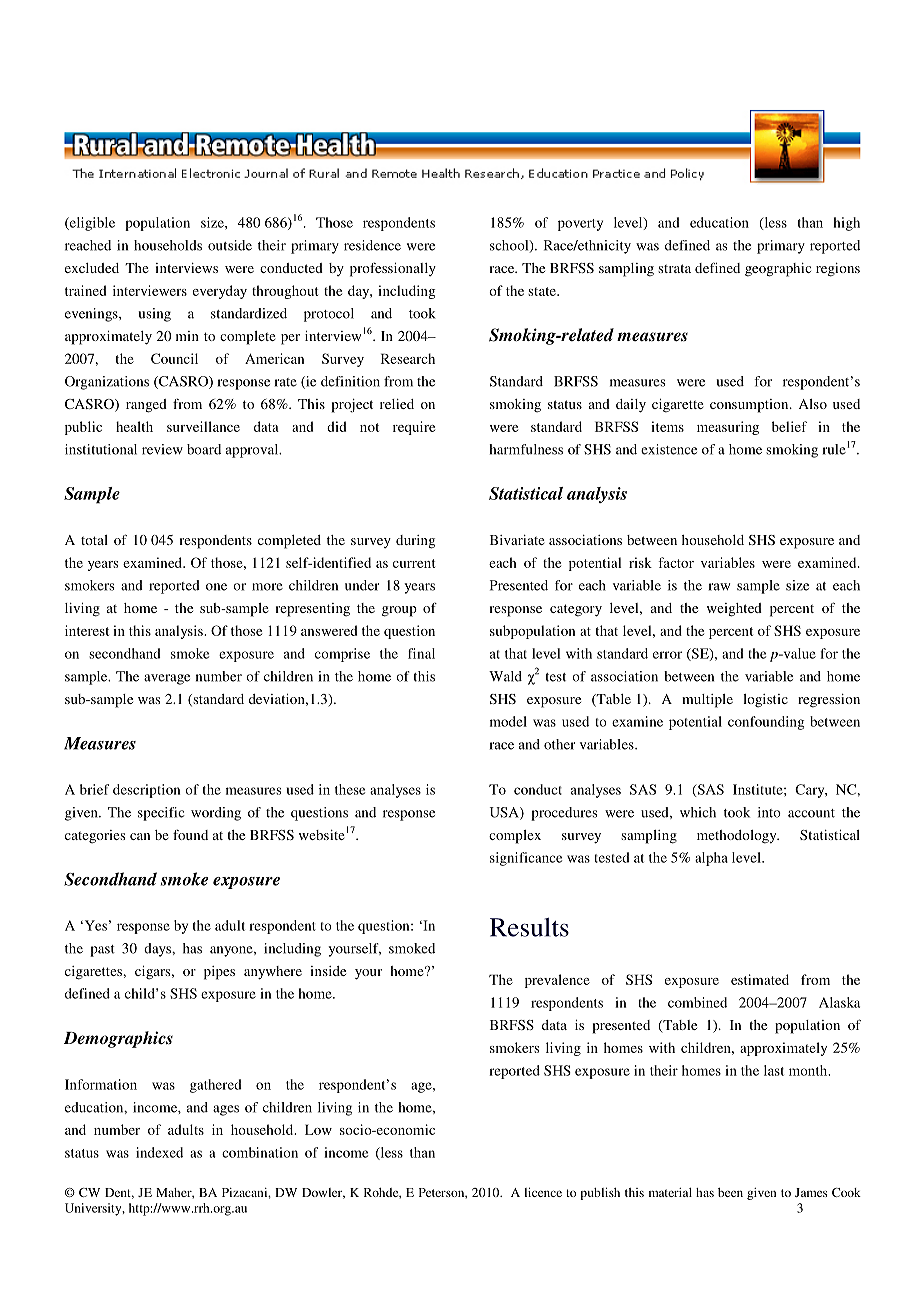 This screenshot has width=924, height=1308. What do you see at coordinates (230, 245) in the screenshot?
I see `outside` at bounding box center [230, 245].
